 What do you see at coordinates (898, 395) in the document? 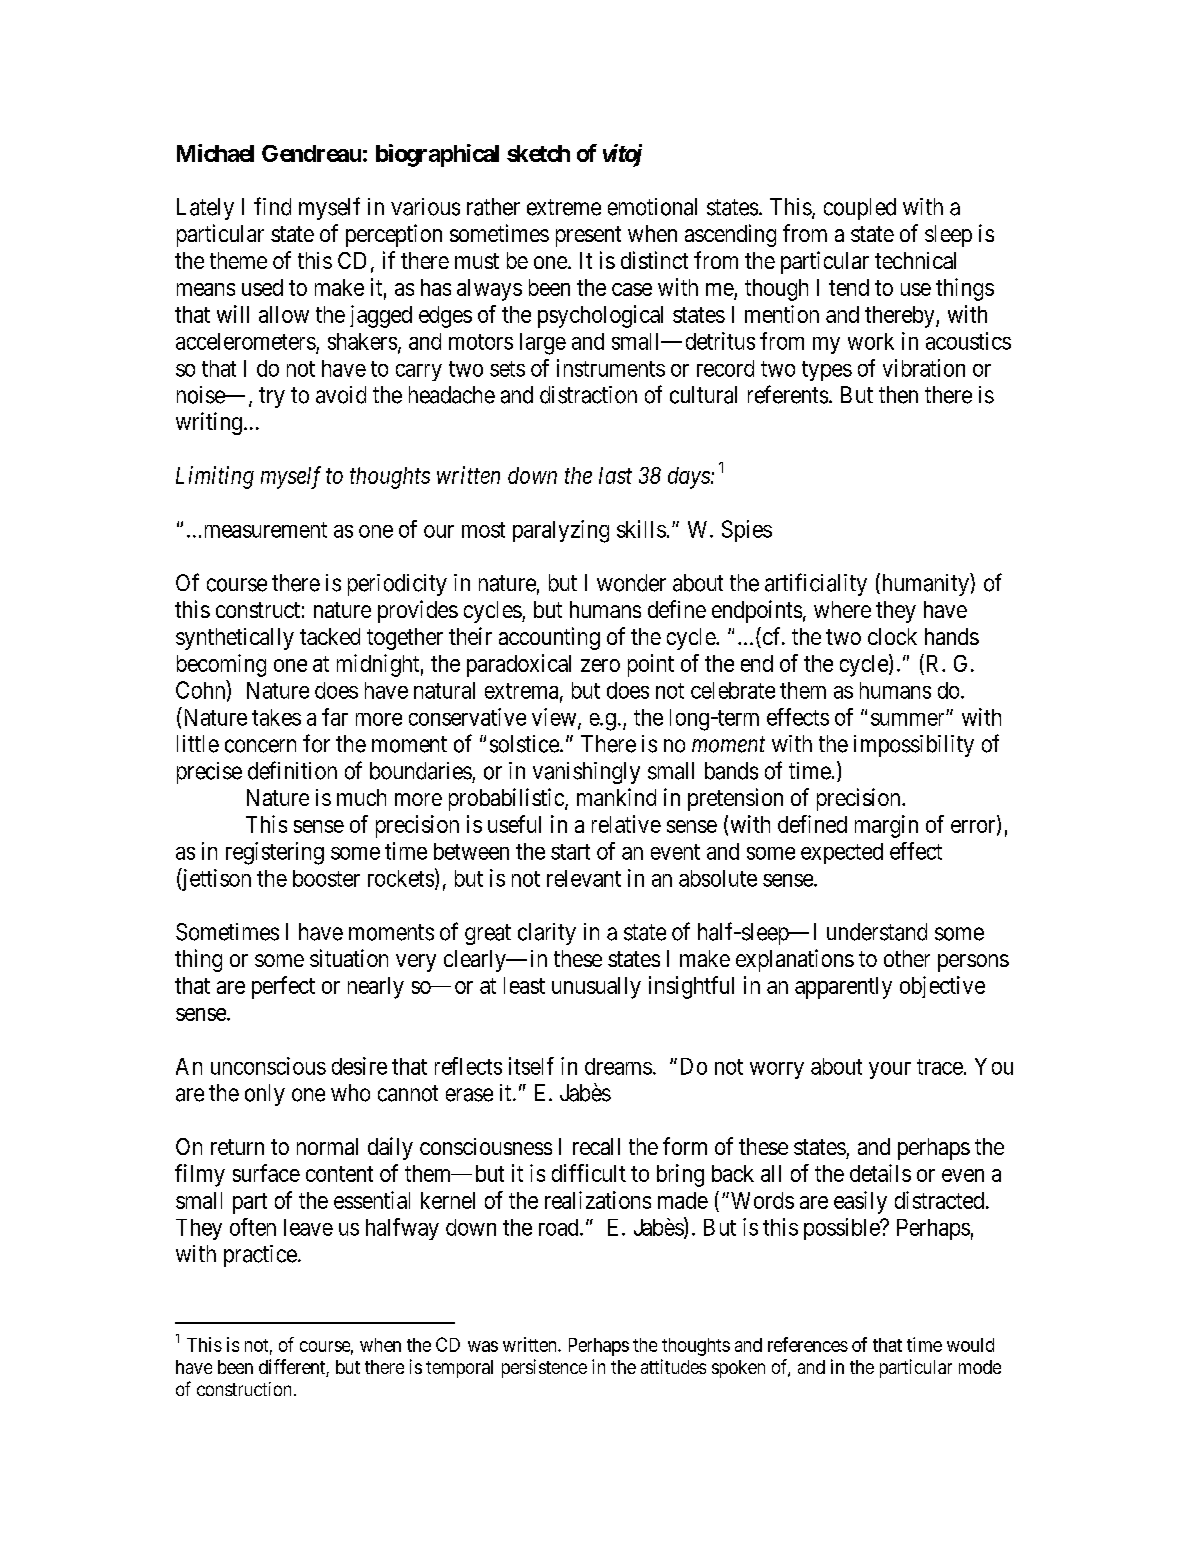
I see `then` at bounding box center [898, 395].
